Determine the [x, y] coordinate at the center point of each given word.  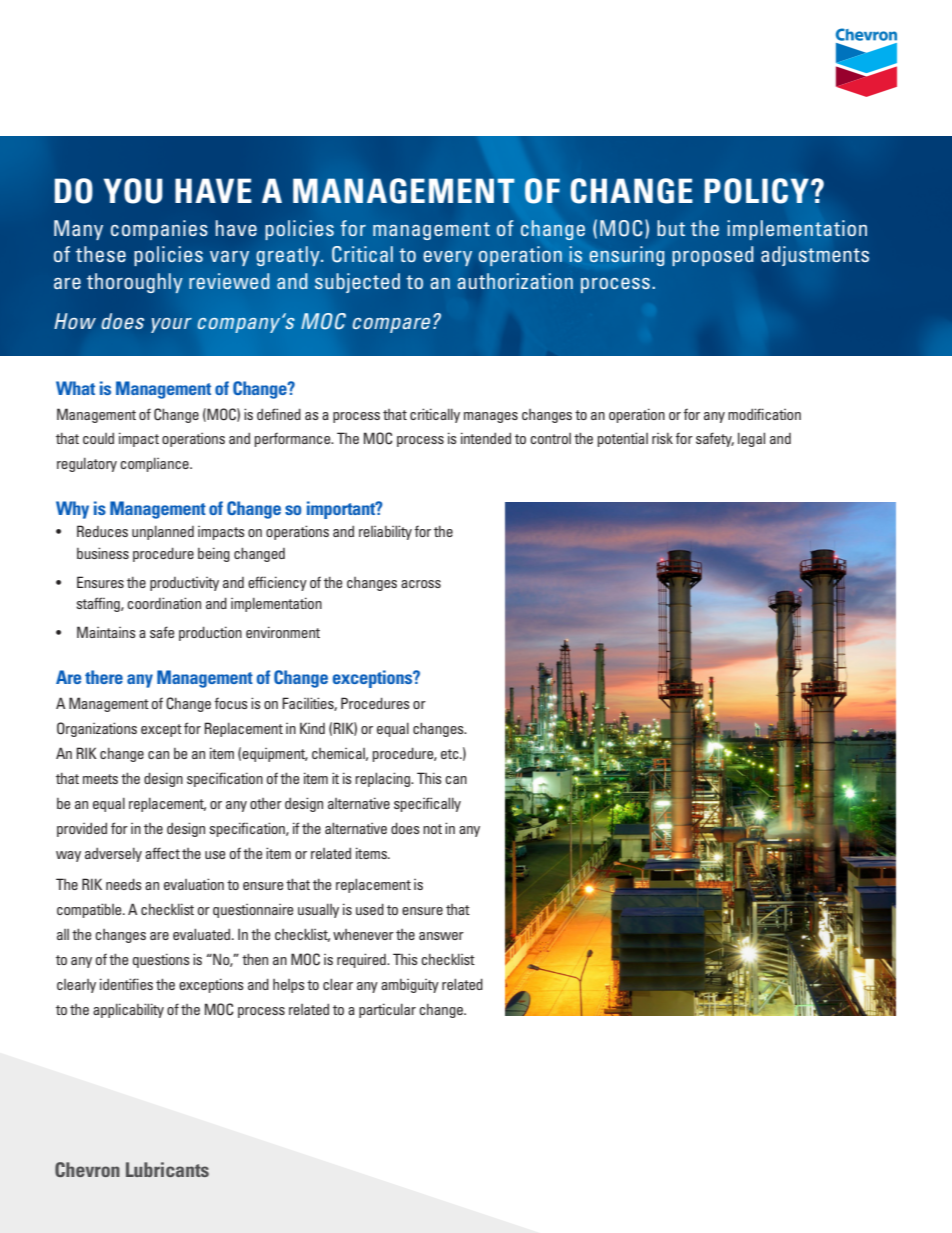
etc [451, 754]
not [432, 829]
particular [387, 1010]
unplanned [163, 532]
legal [751, 439]
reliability [385, 532]
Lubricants [167, 1169]
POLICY [756, 191]
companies [159, 230]
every [447, 258]
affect [162, 853]
